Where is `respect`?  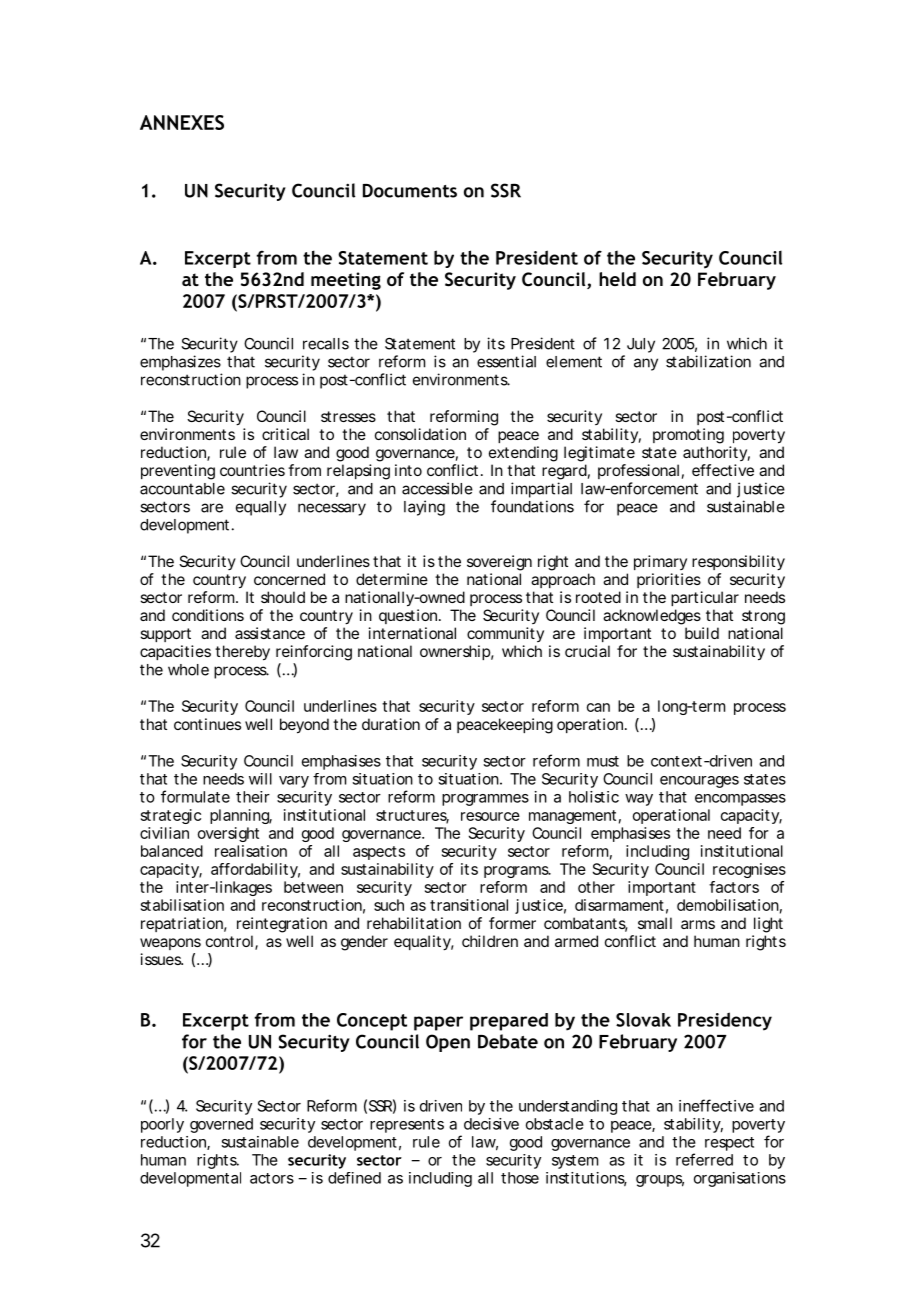 respect is located at coordinates (729, 1144).
